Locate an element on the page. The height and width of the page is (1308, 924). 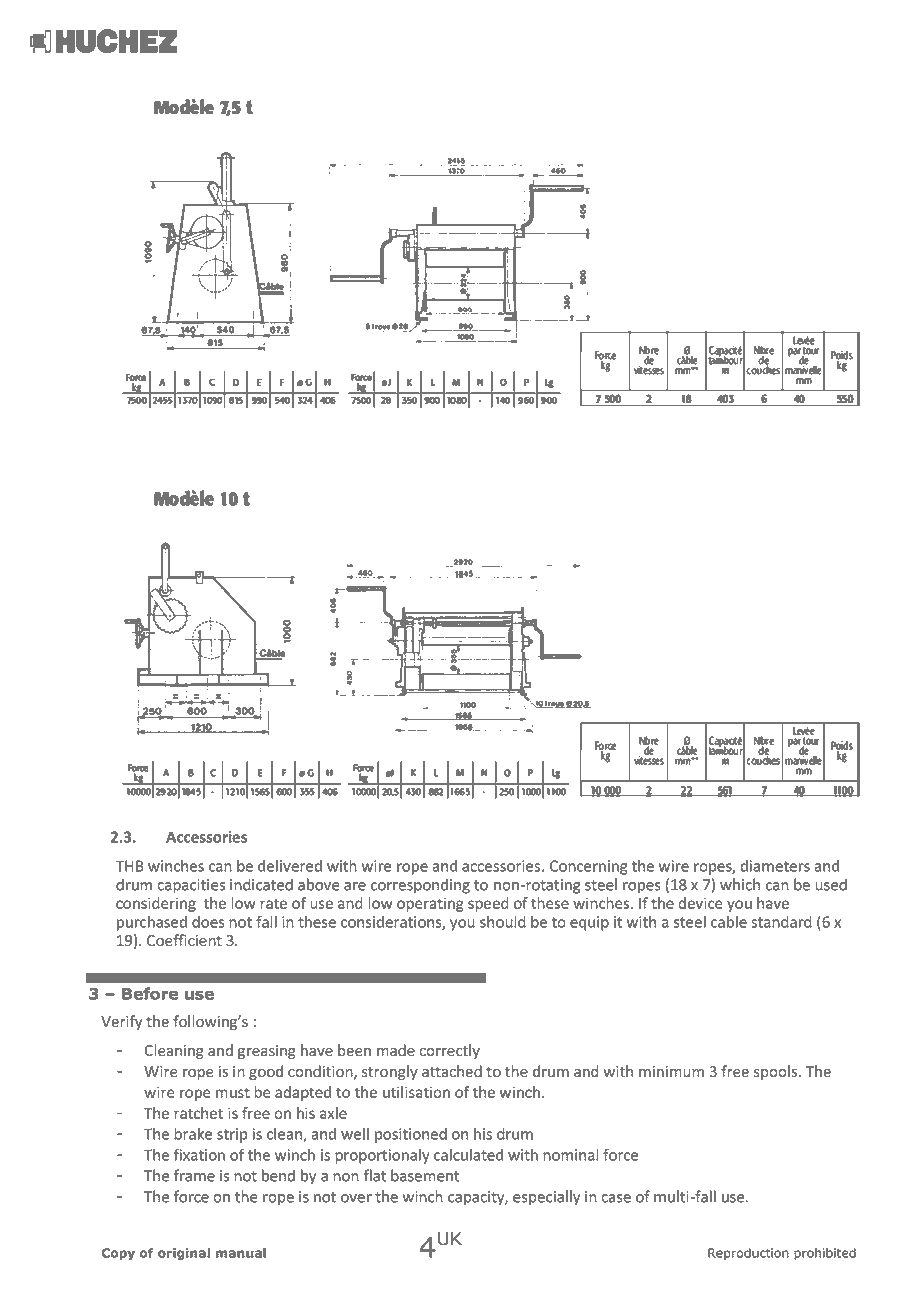
greasing is located at coordinates (267, 1052).
